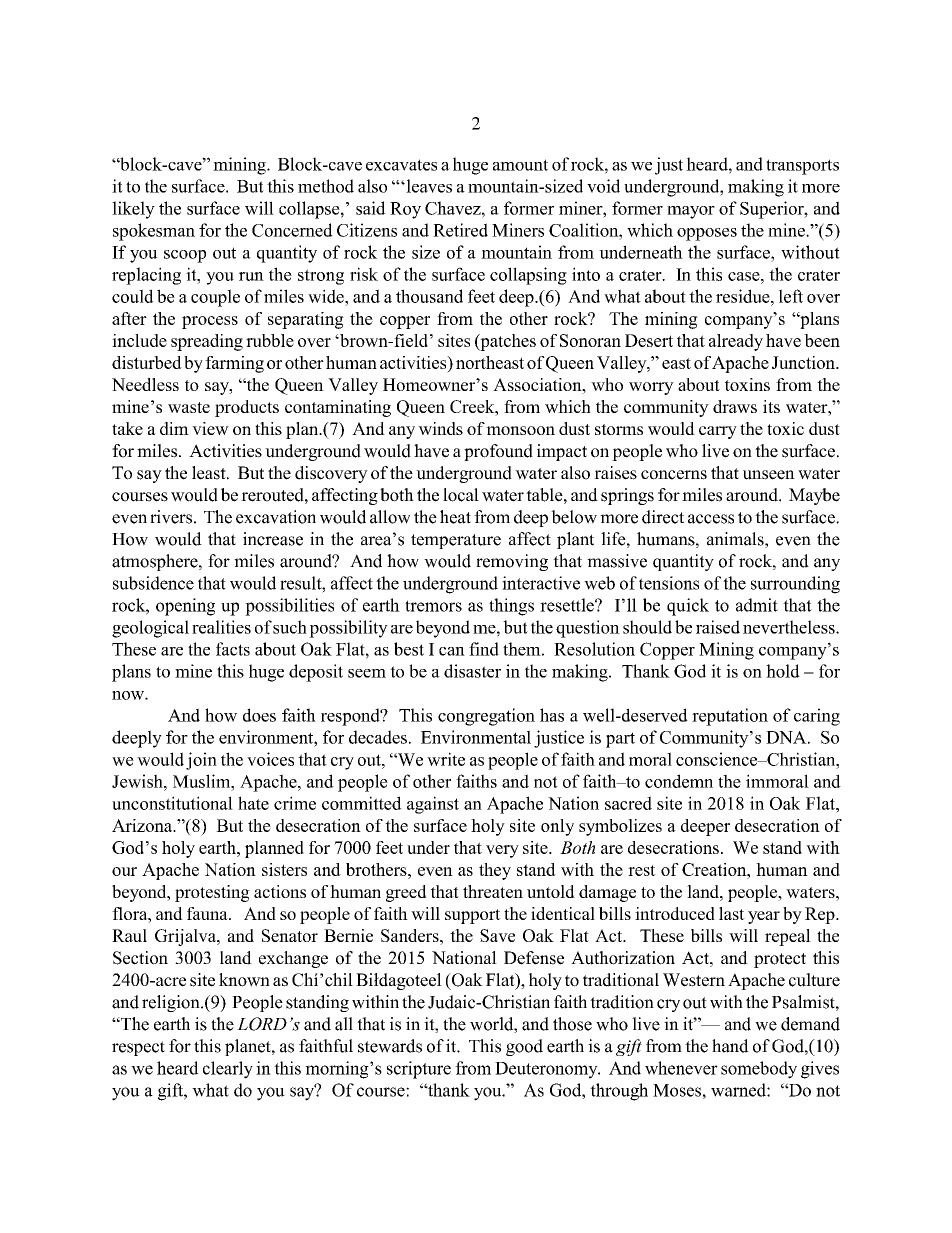 The image size is (952, 1233). What do you see at coordinates (201, 761) in the screenshot?
I see `join` at bounding box center [201, 761].
